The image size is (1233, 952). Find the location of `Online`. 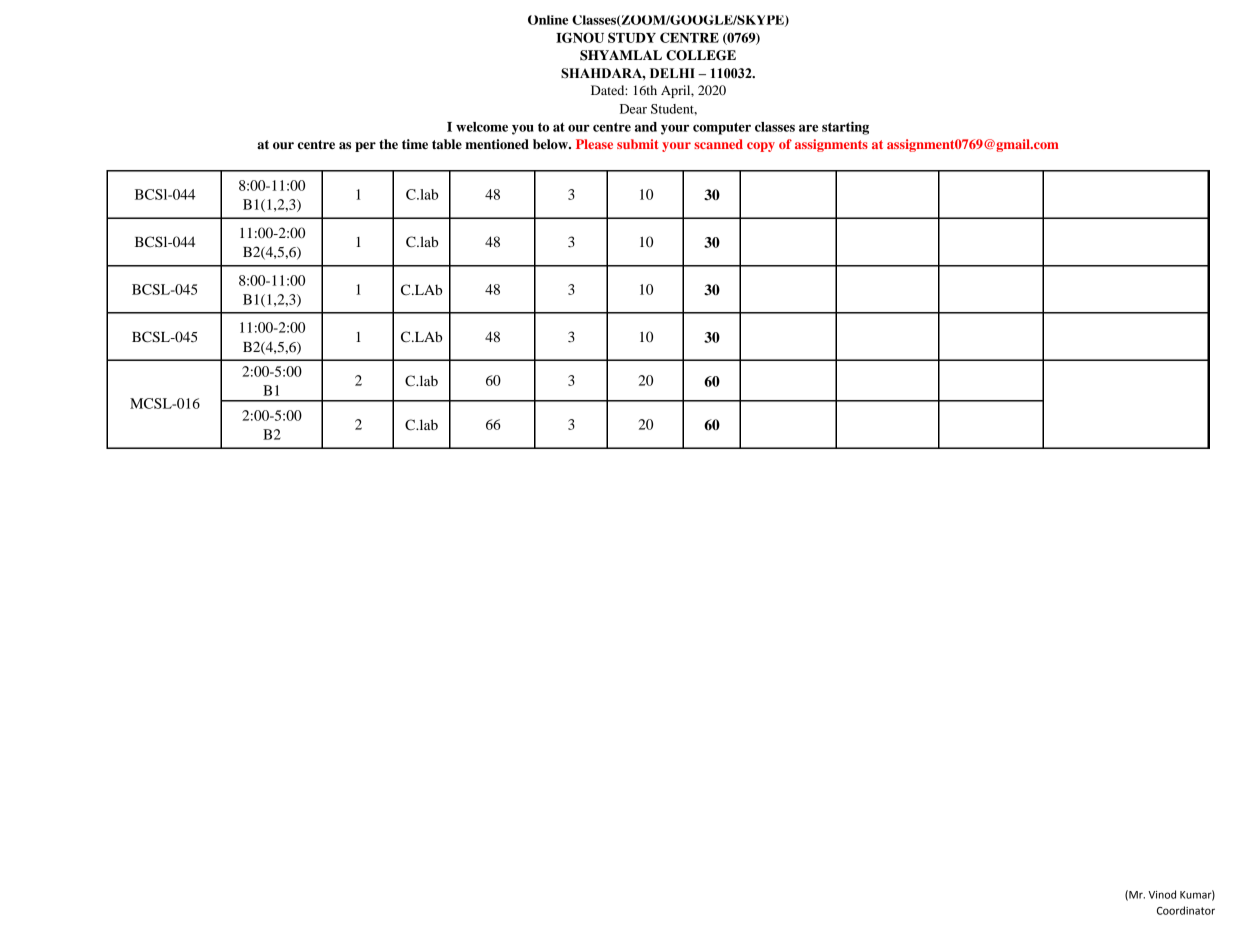

Online is located at coordinates (548, 20).
